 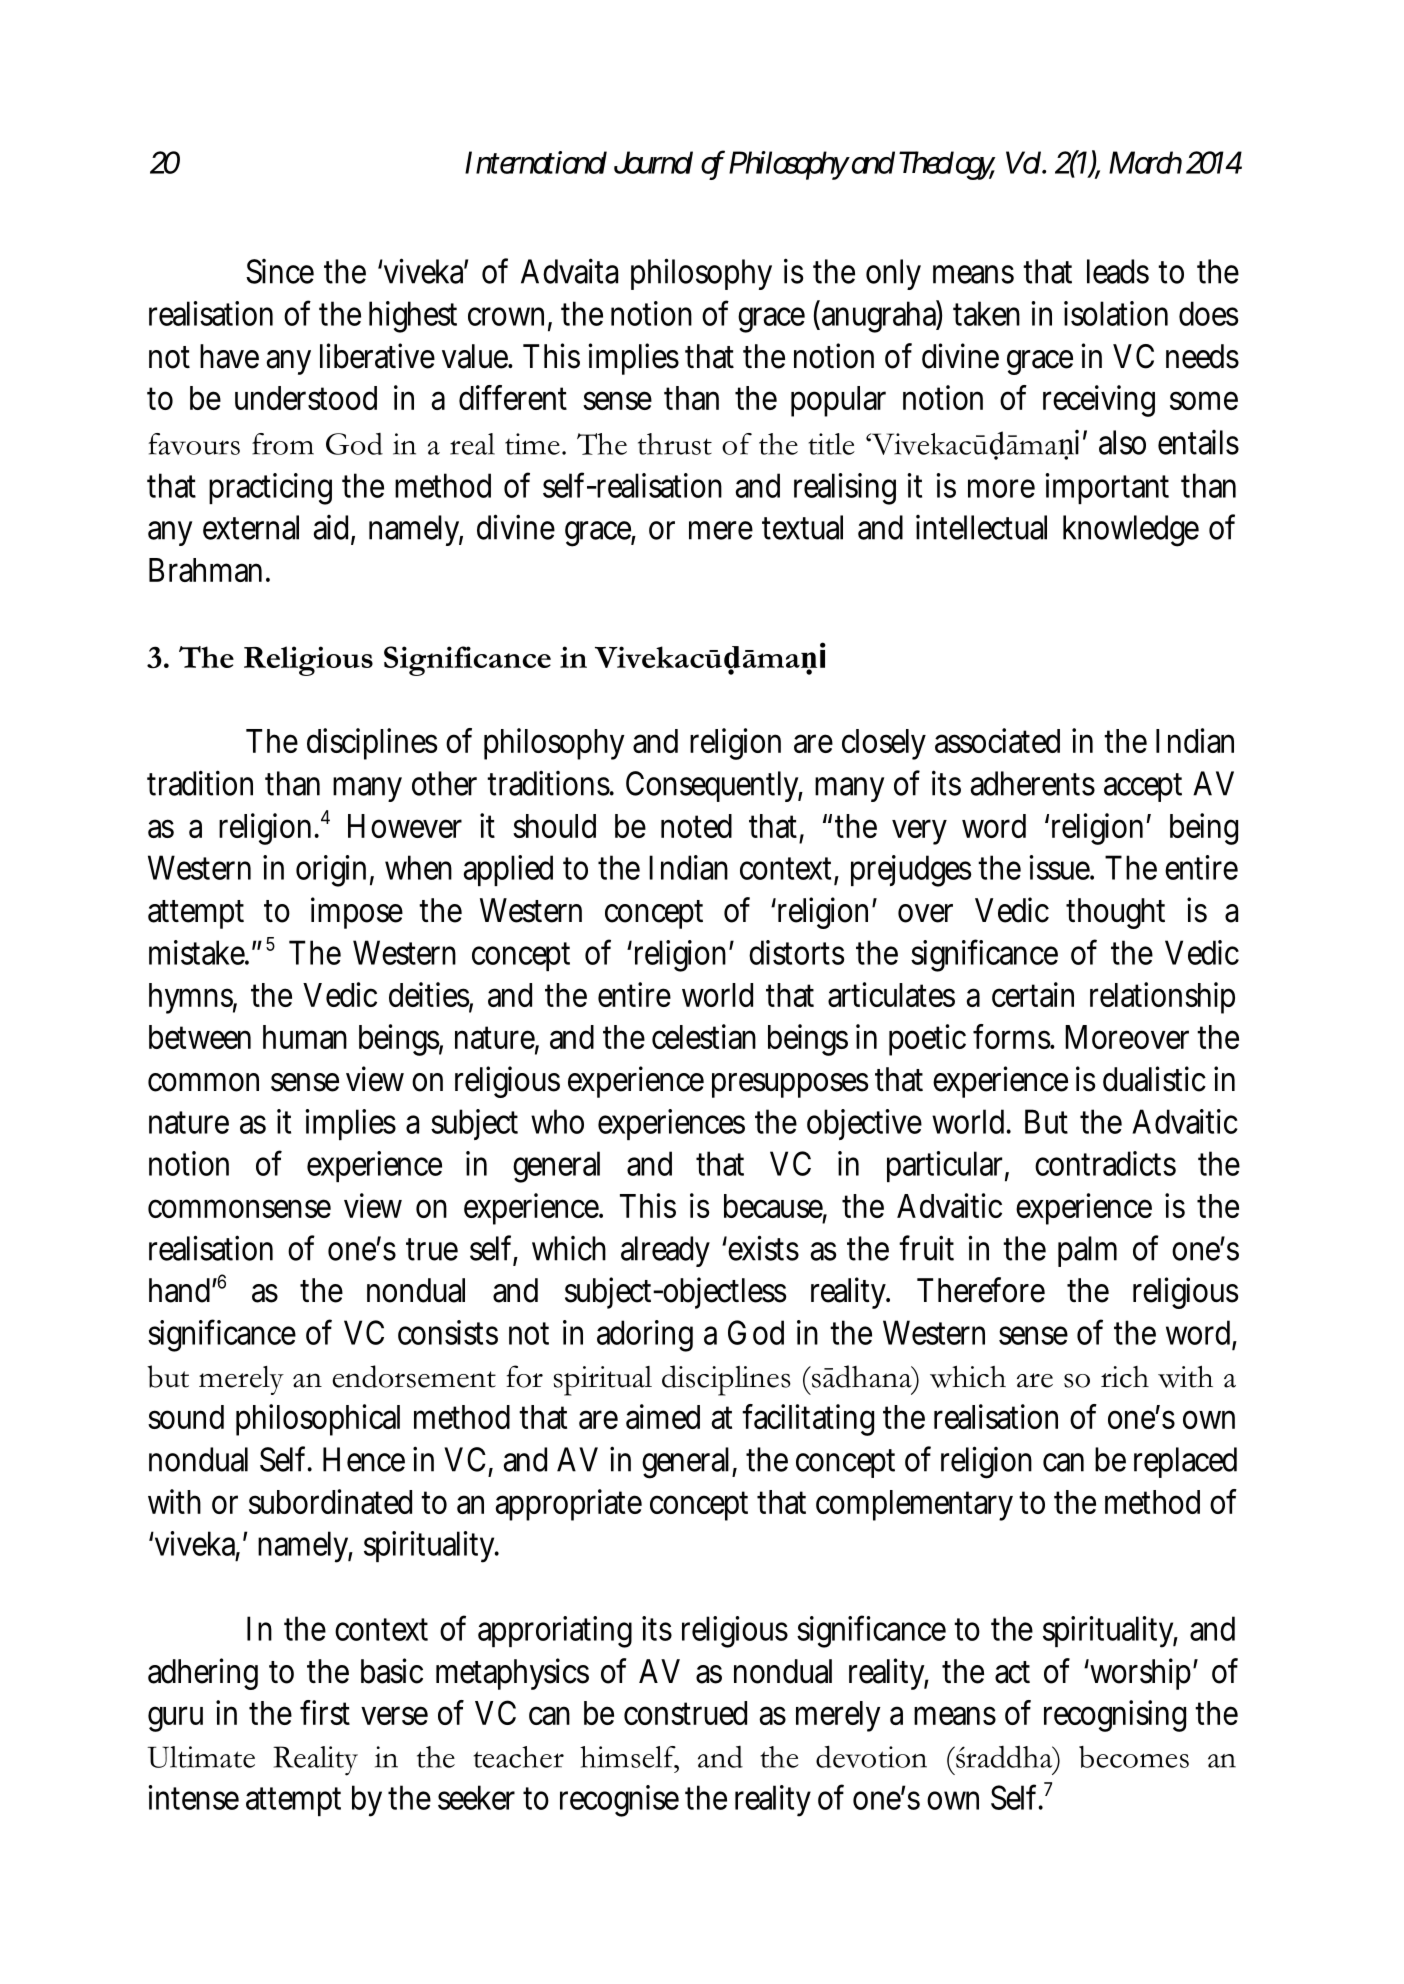 I want to click on Since, so click(x=280, y=271).
